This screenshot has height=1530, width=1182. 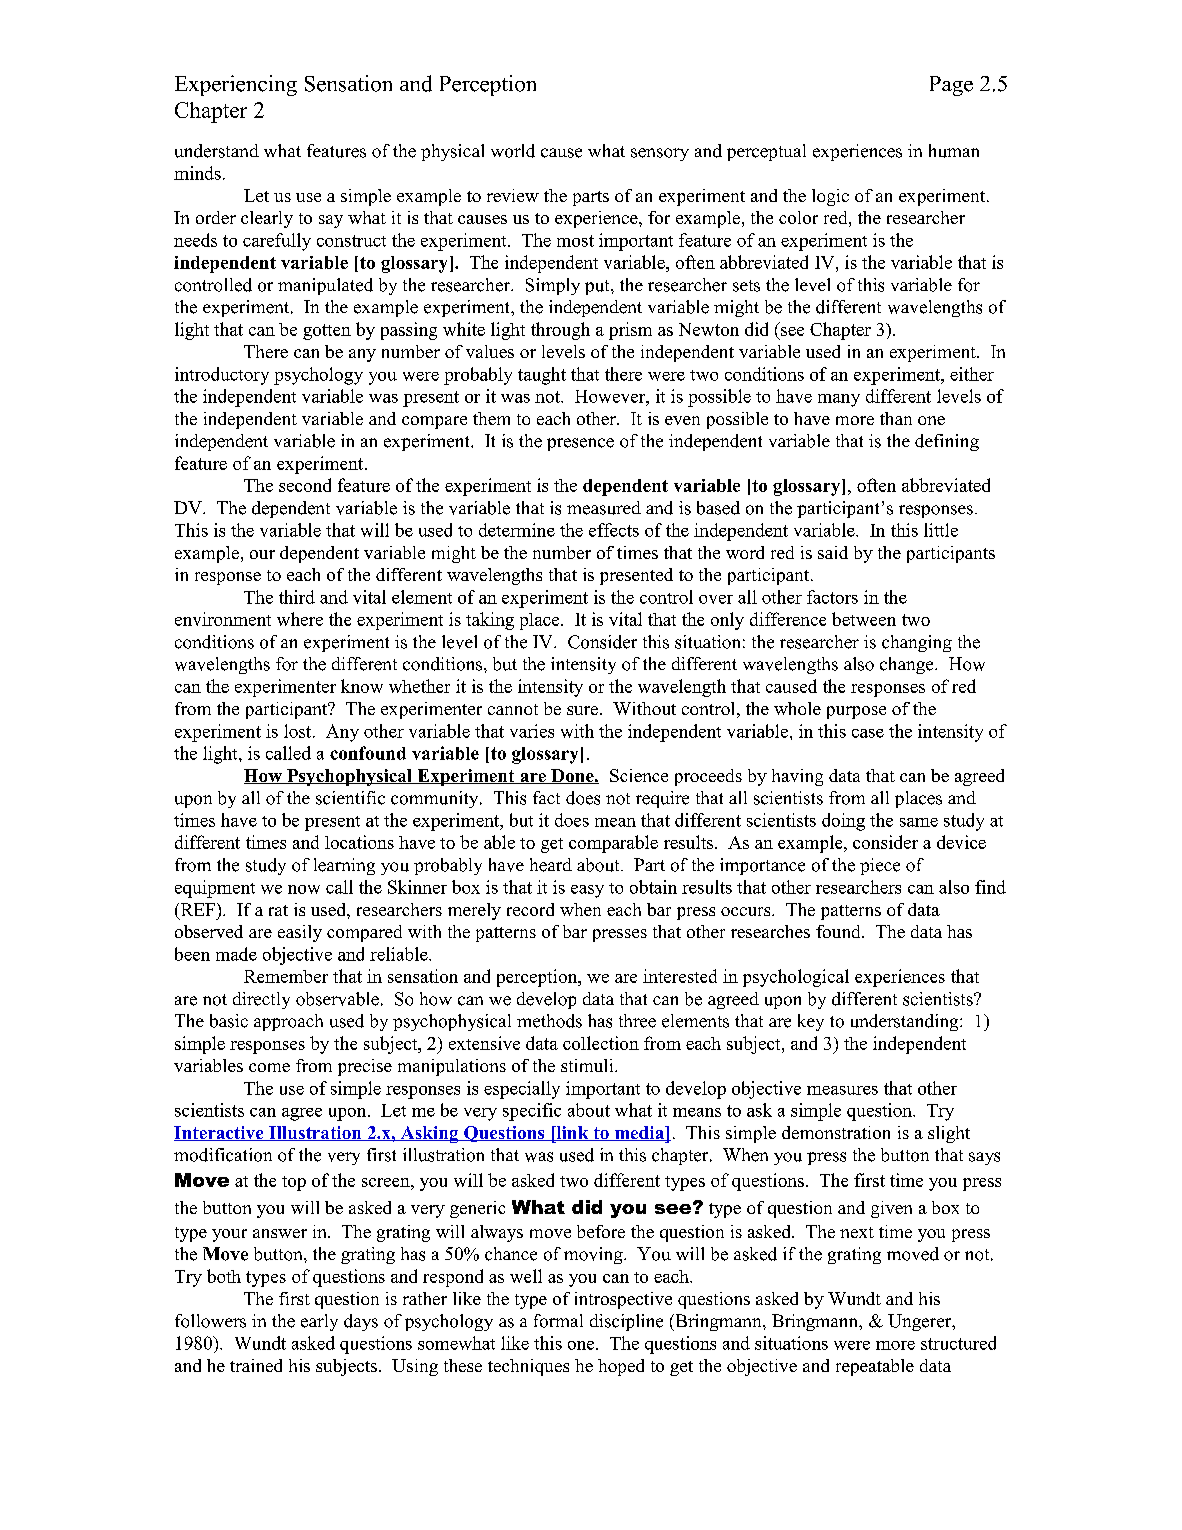 What do you see at coordinates (300, 933) in the screenshot?
I see `easily` at bounding box center [300, 933].
